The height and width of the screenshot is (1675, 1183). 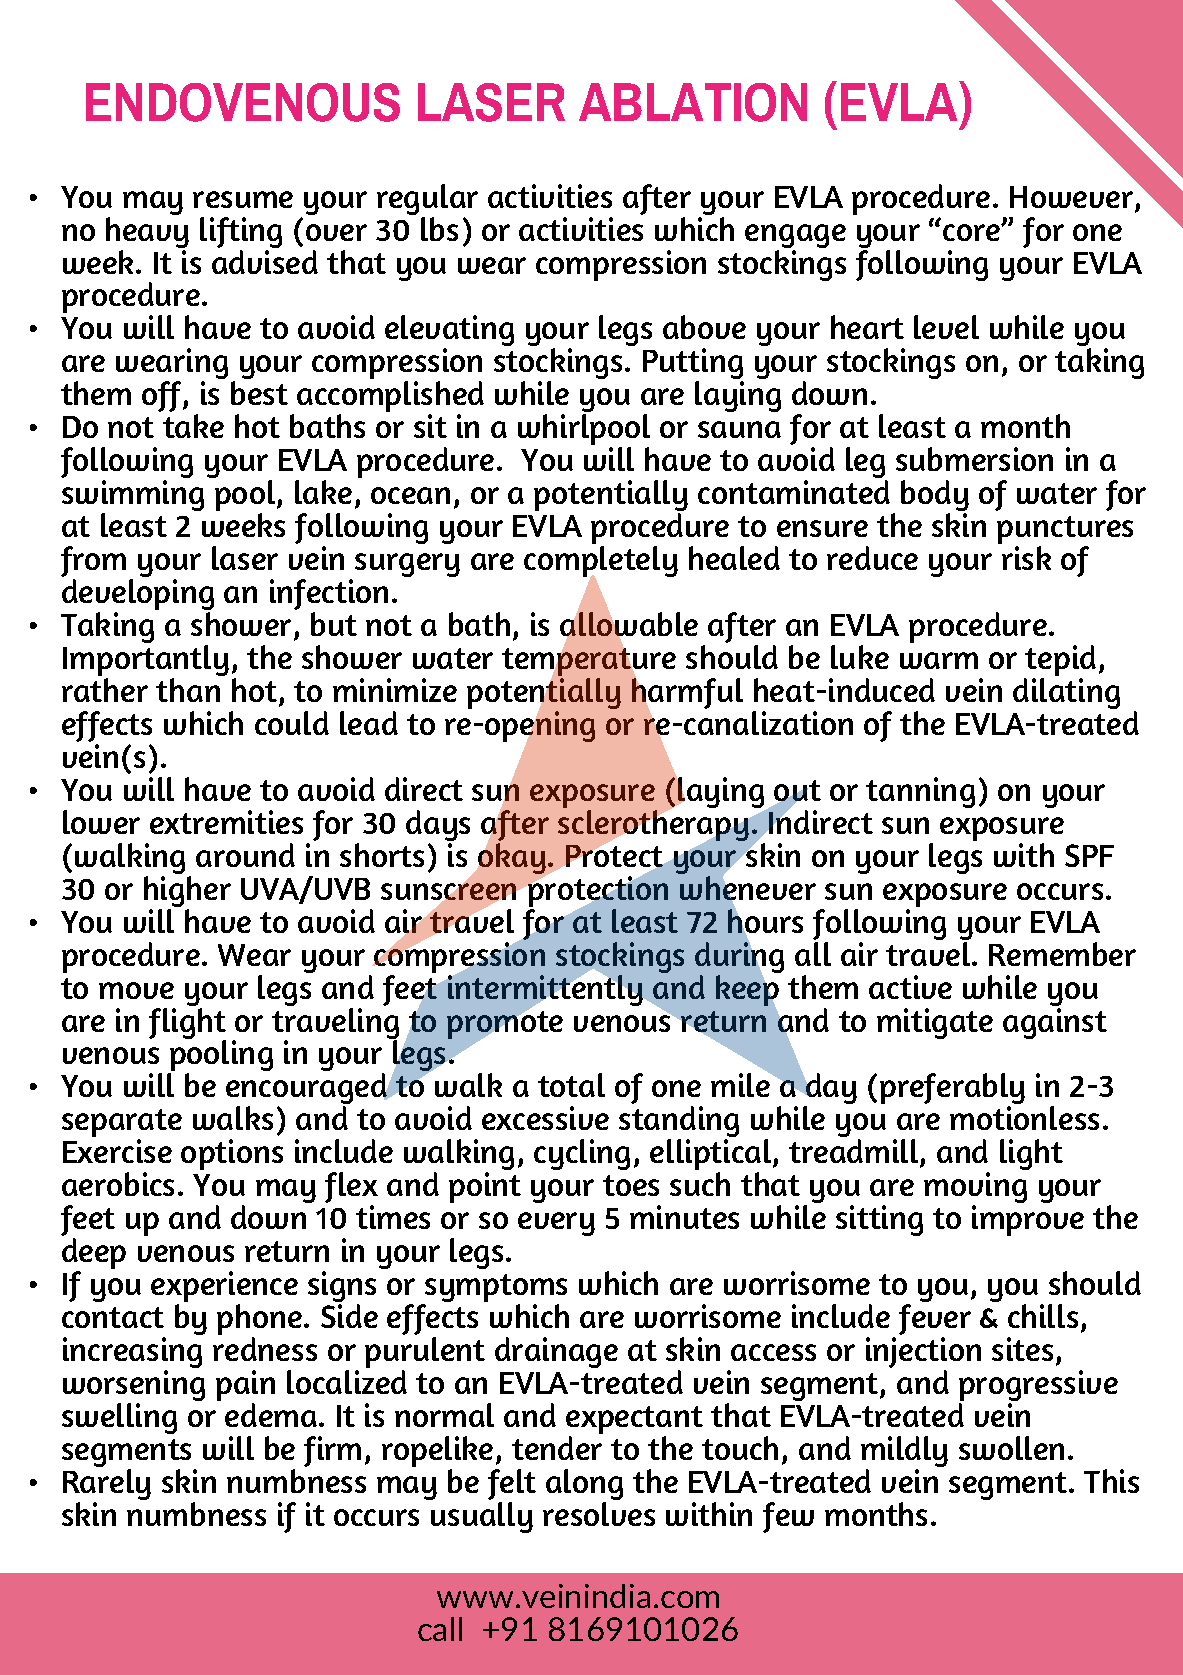 What do you see at coordinates (243, 199) in the screenshot?
I see `resume` at bounding box center [243, 199].
